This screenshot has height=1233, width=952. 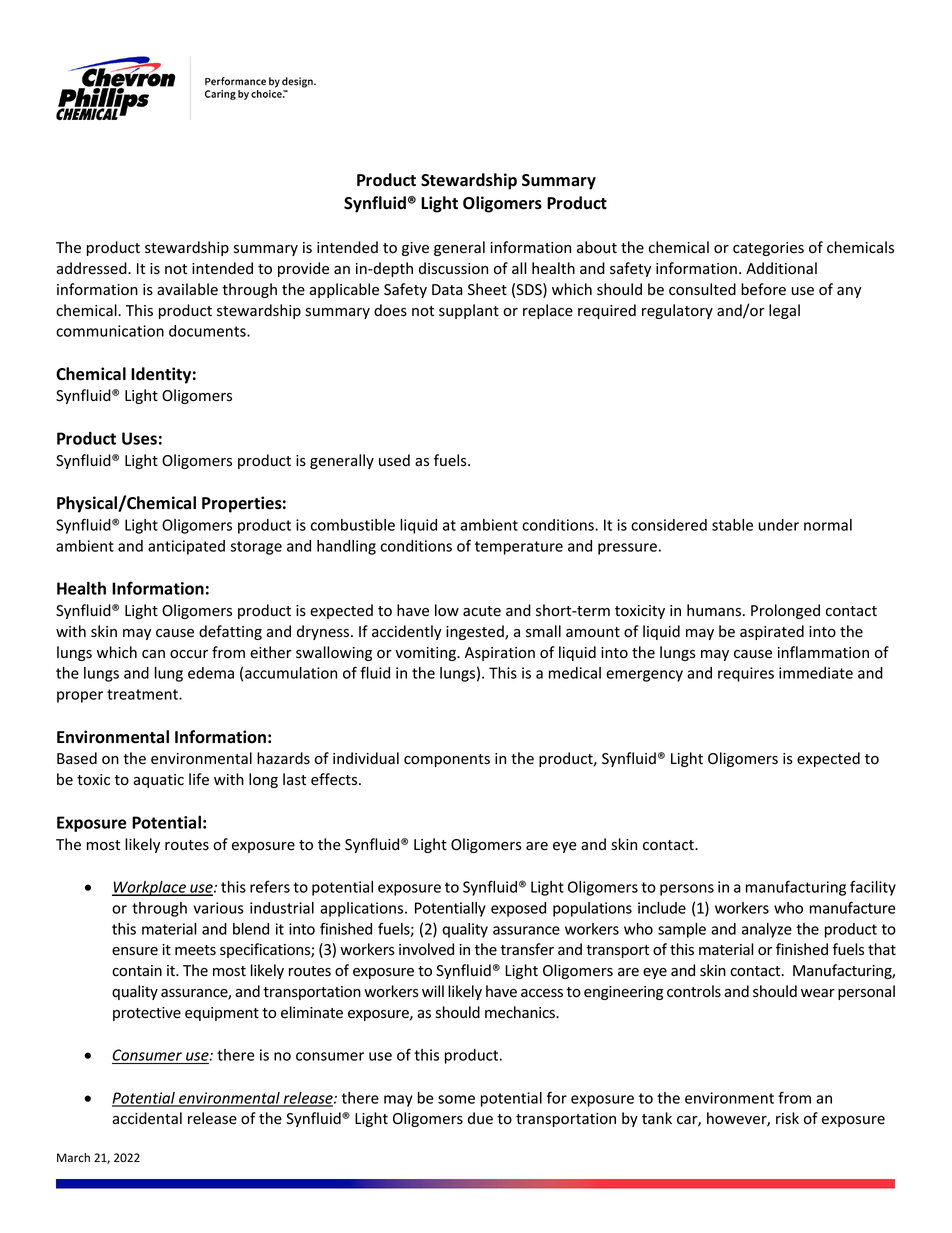 What do you see at coordinates (781, 268) in the screenshot?
I see `Additional` at bounding box center [781, 268].
